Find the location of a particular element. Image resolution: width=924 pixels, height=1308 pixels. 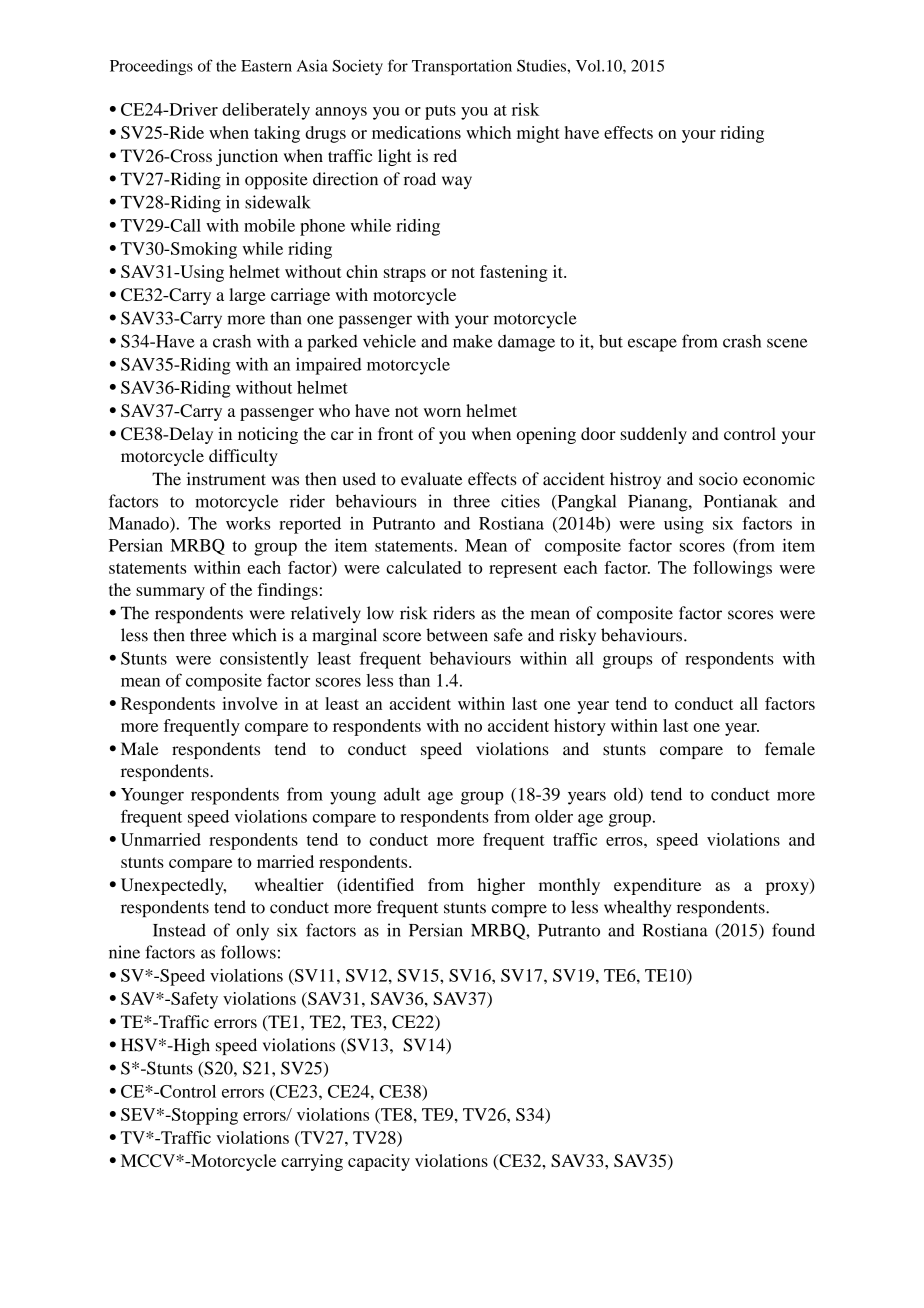

identified is located at coordinates (377, 886).
